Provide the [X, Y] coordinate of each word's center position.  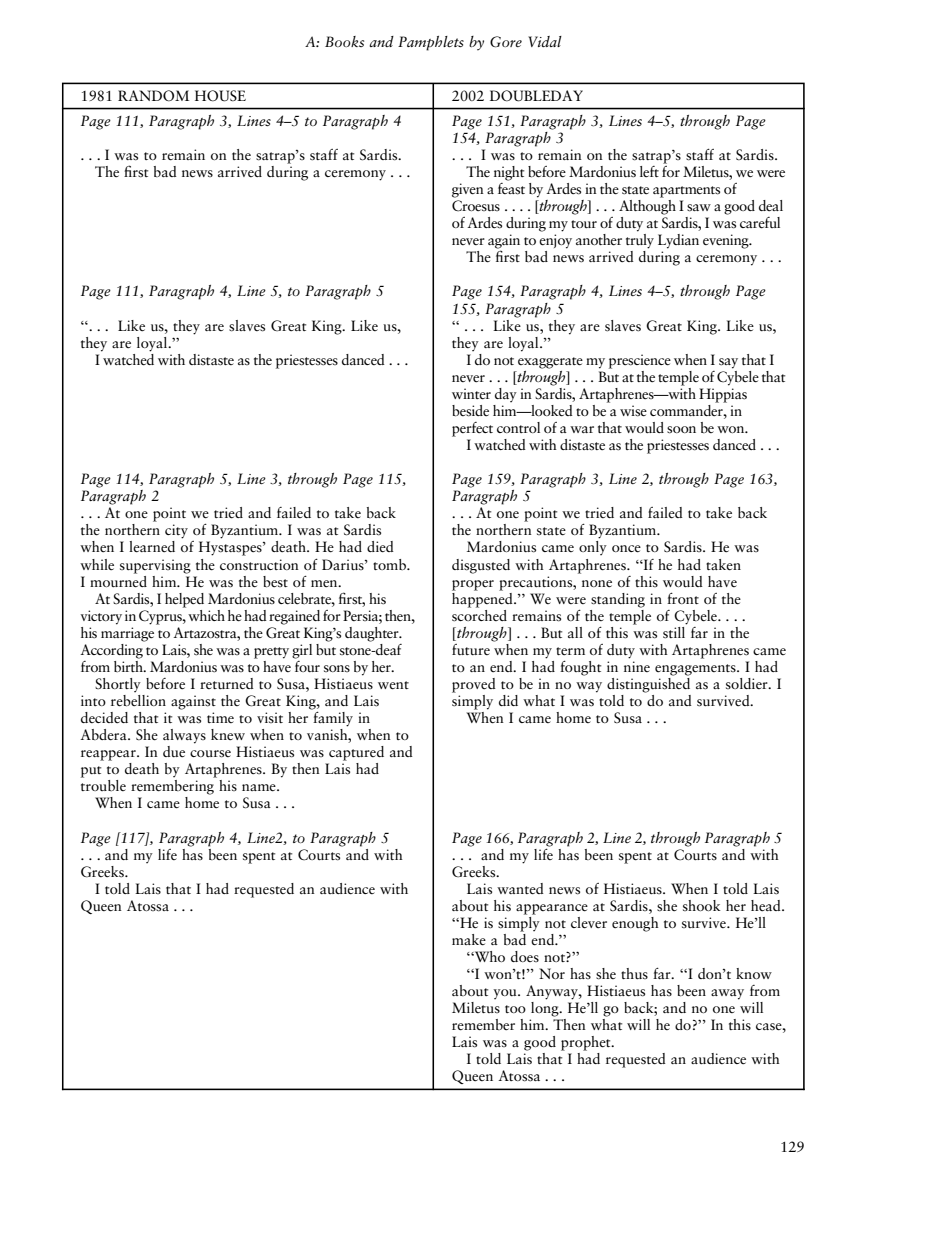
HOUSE [220, 96]
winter [471, 394]
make [469, 940]
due [174, 751]
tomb [390, 564]
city [176, 531]
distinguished [648, 684]
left [649, 171]
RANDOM [153, 96]
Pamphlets [431, 43]
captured [356, 753]
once [626, 549]
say [728, 363]
